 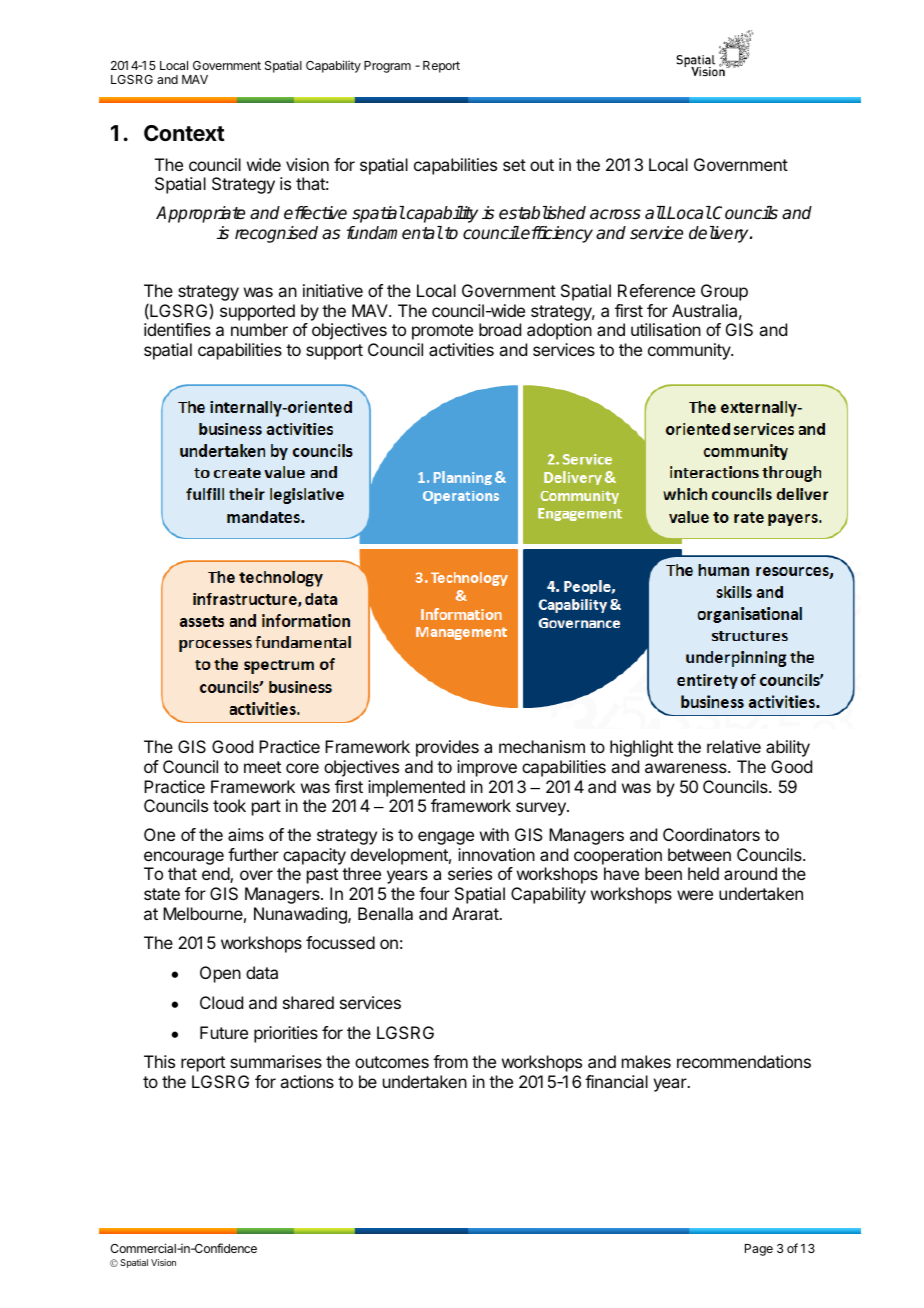 What do you see at coordinates (387, 67) in the screenshot?
I see `Program` at bounding box center [387, 67].
